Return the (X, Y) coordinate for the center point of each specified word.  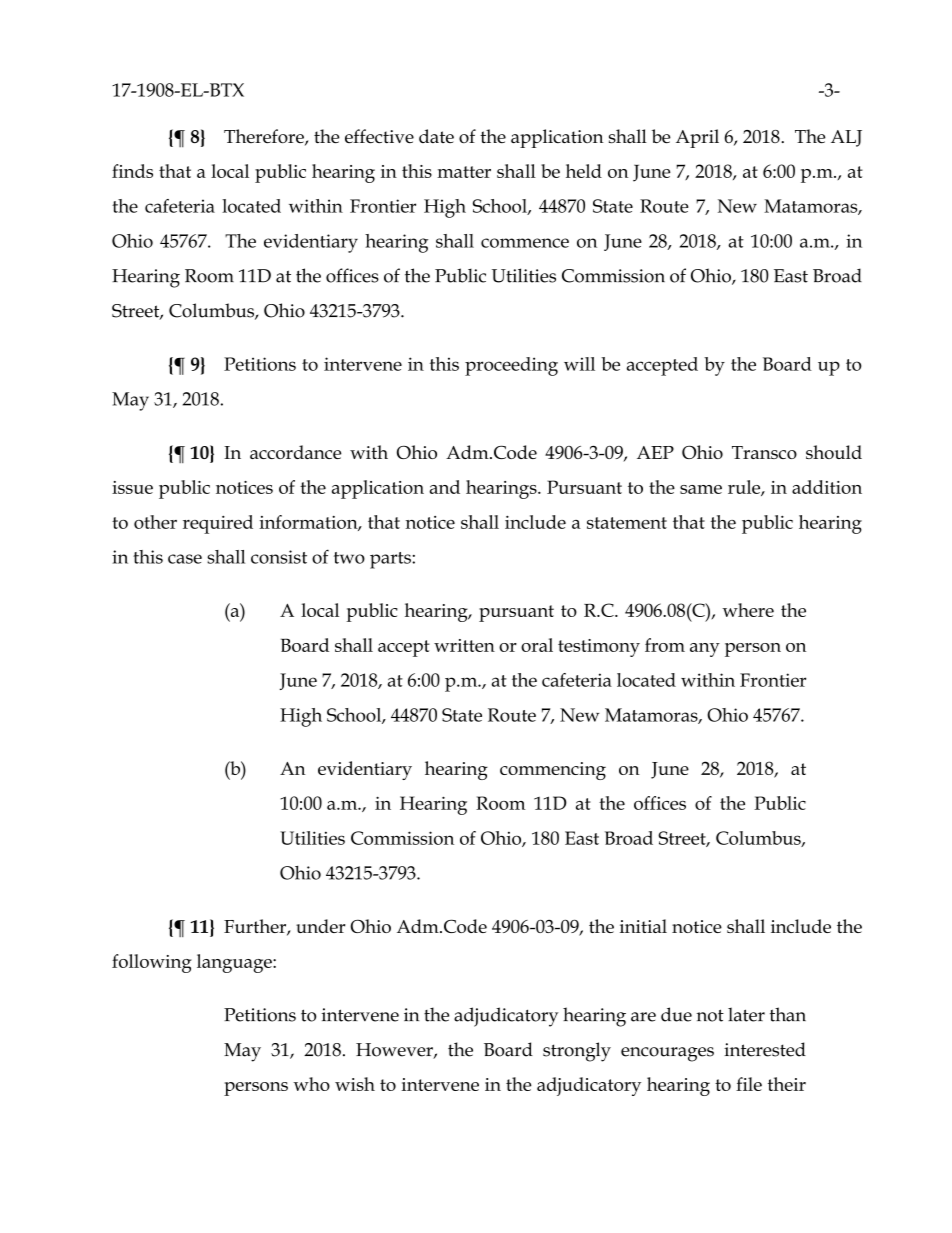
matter (464, 172)
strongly (577, 1052)
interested (765, 1049)
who (311, 1084)
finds (132, 171)
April (697, 138)
